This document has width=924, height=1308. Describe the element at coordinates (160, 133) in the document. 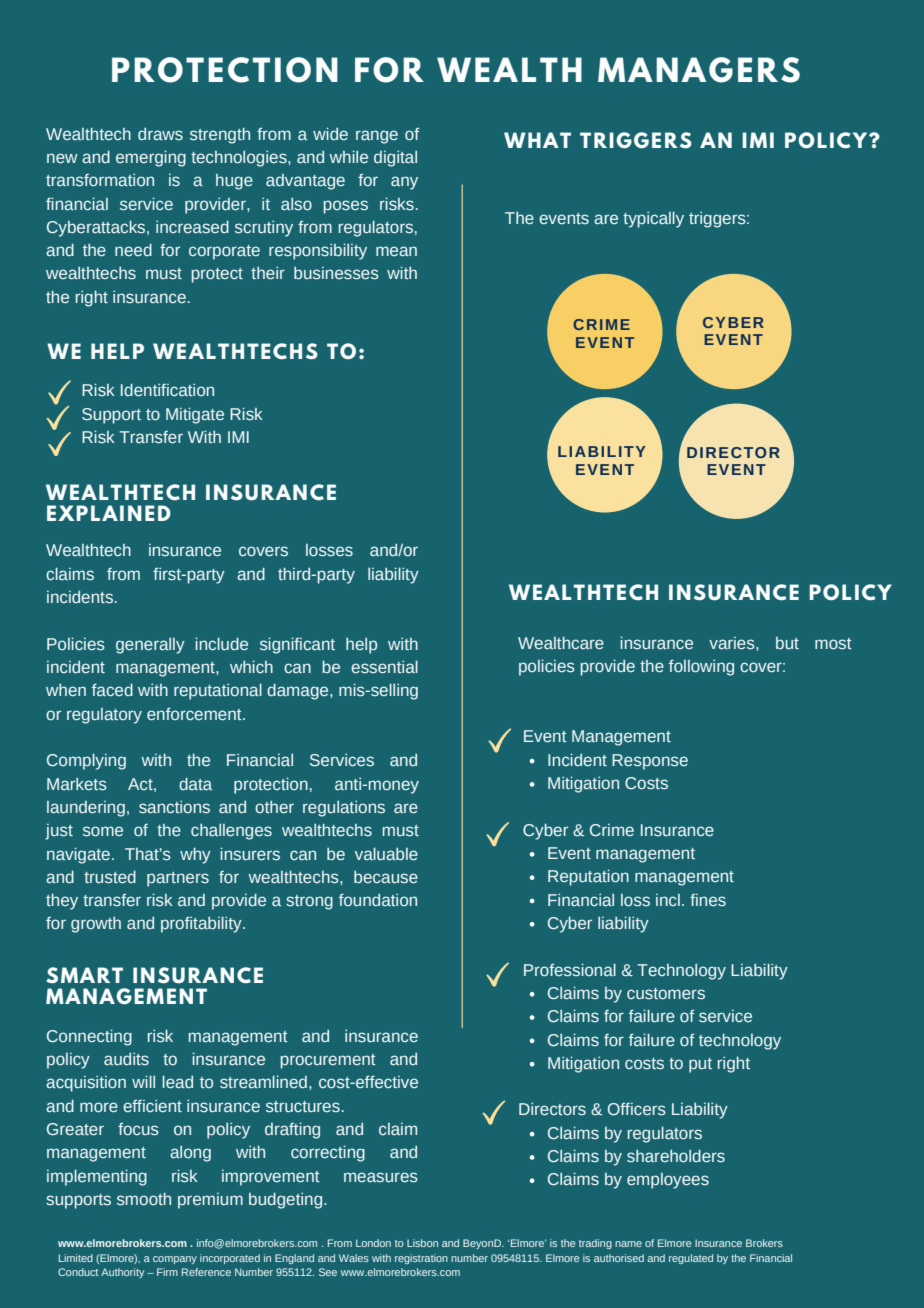

I see `draws` at that location.
